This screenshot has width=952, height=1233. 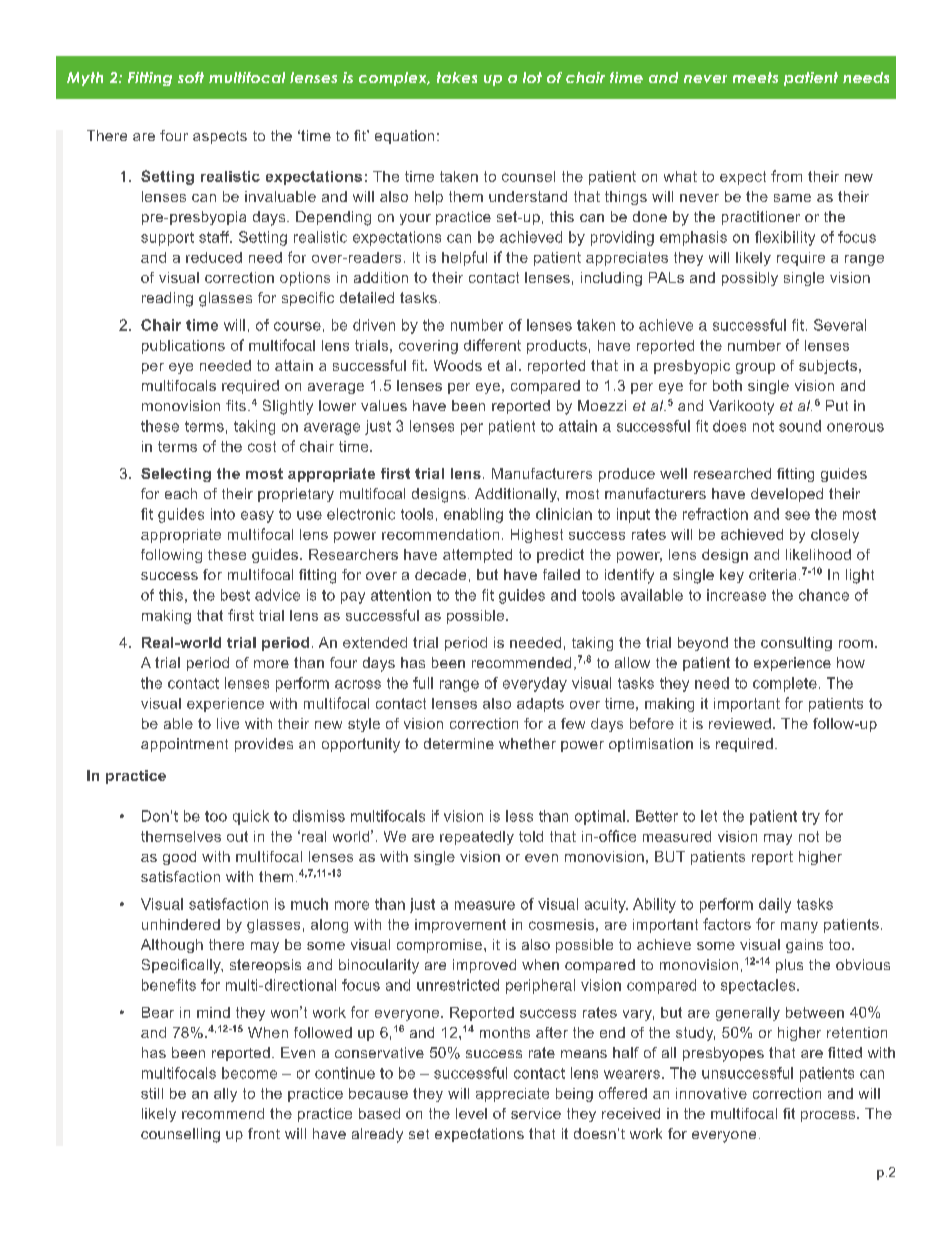 I want to click on meets, so click(x=755, y=77).
